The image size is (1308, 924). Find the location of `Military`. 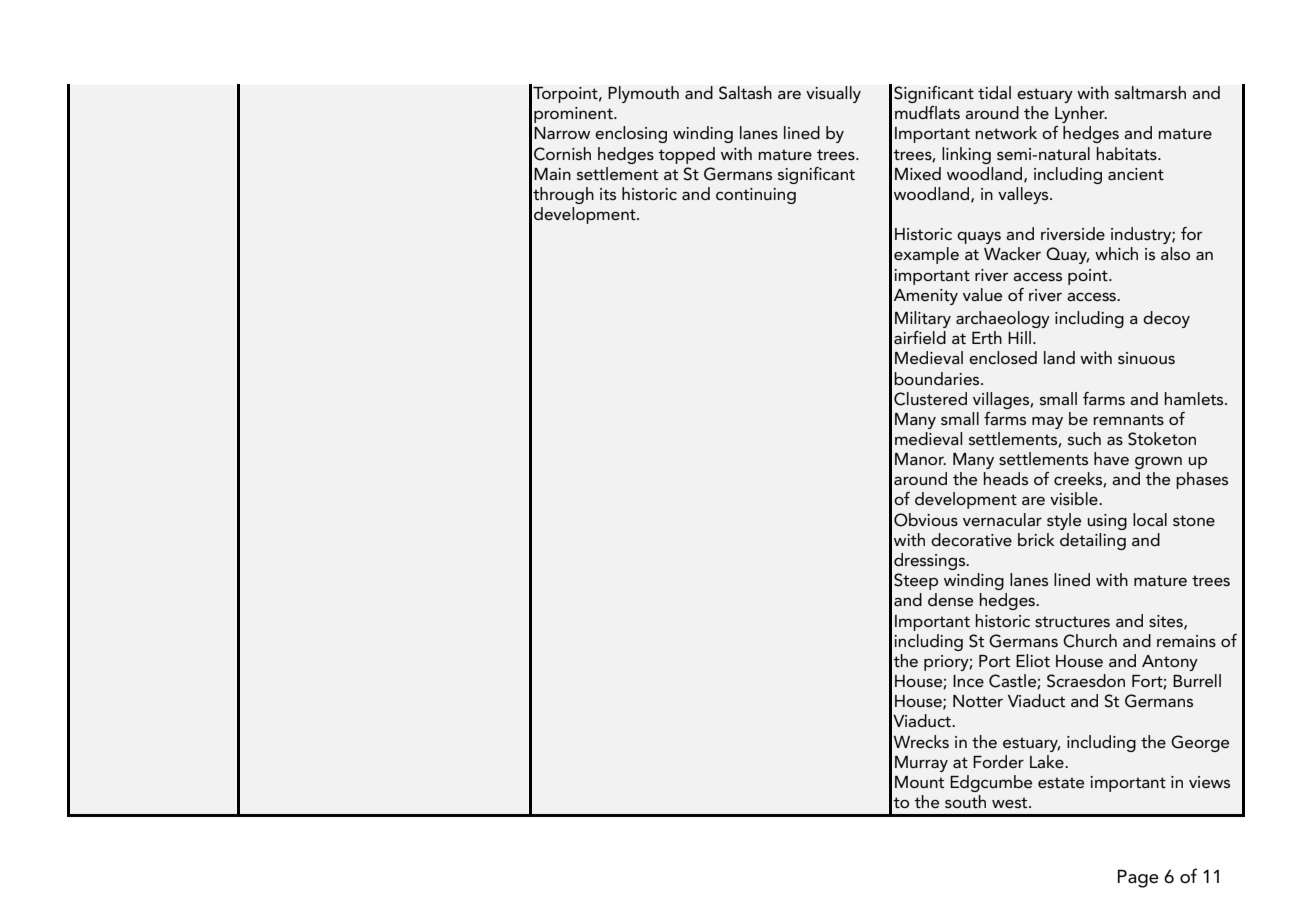

Military is located at coordinates (923, 319).
